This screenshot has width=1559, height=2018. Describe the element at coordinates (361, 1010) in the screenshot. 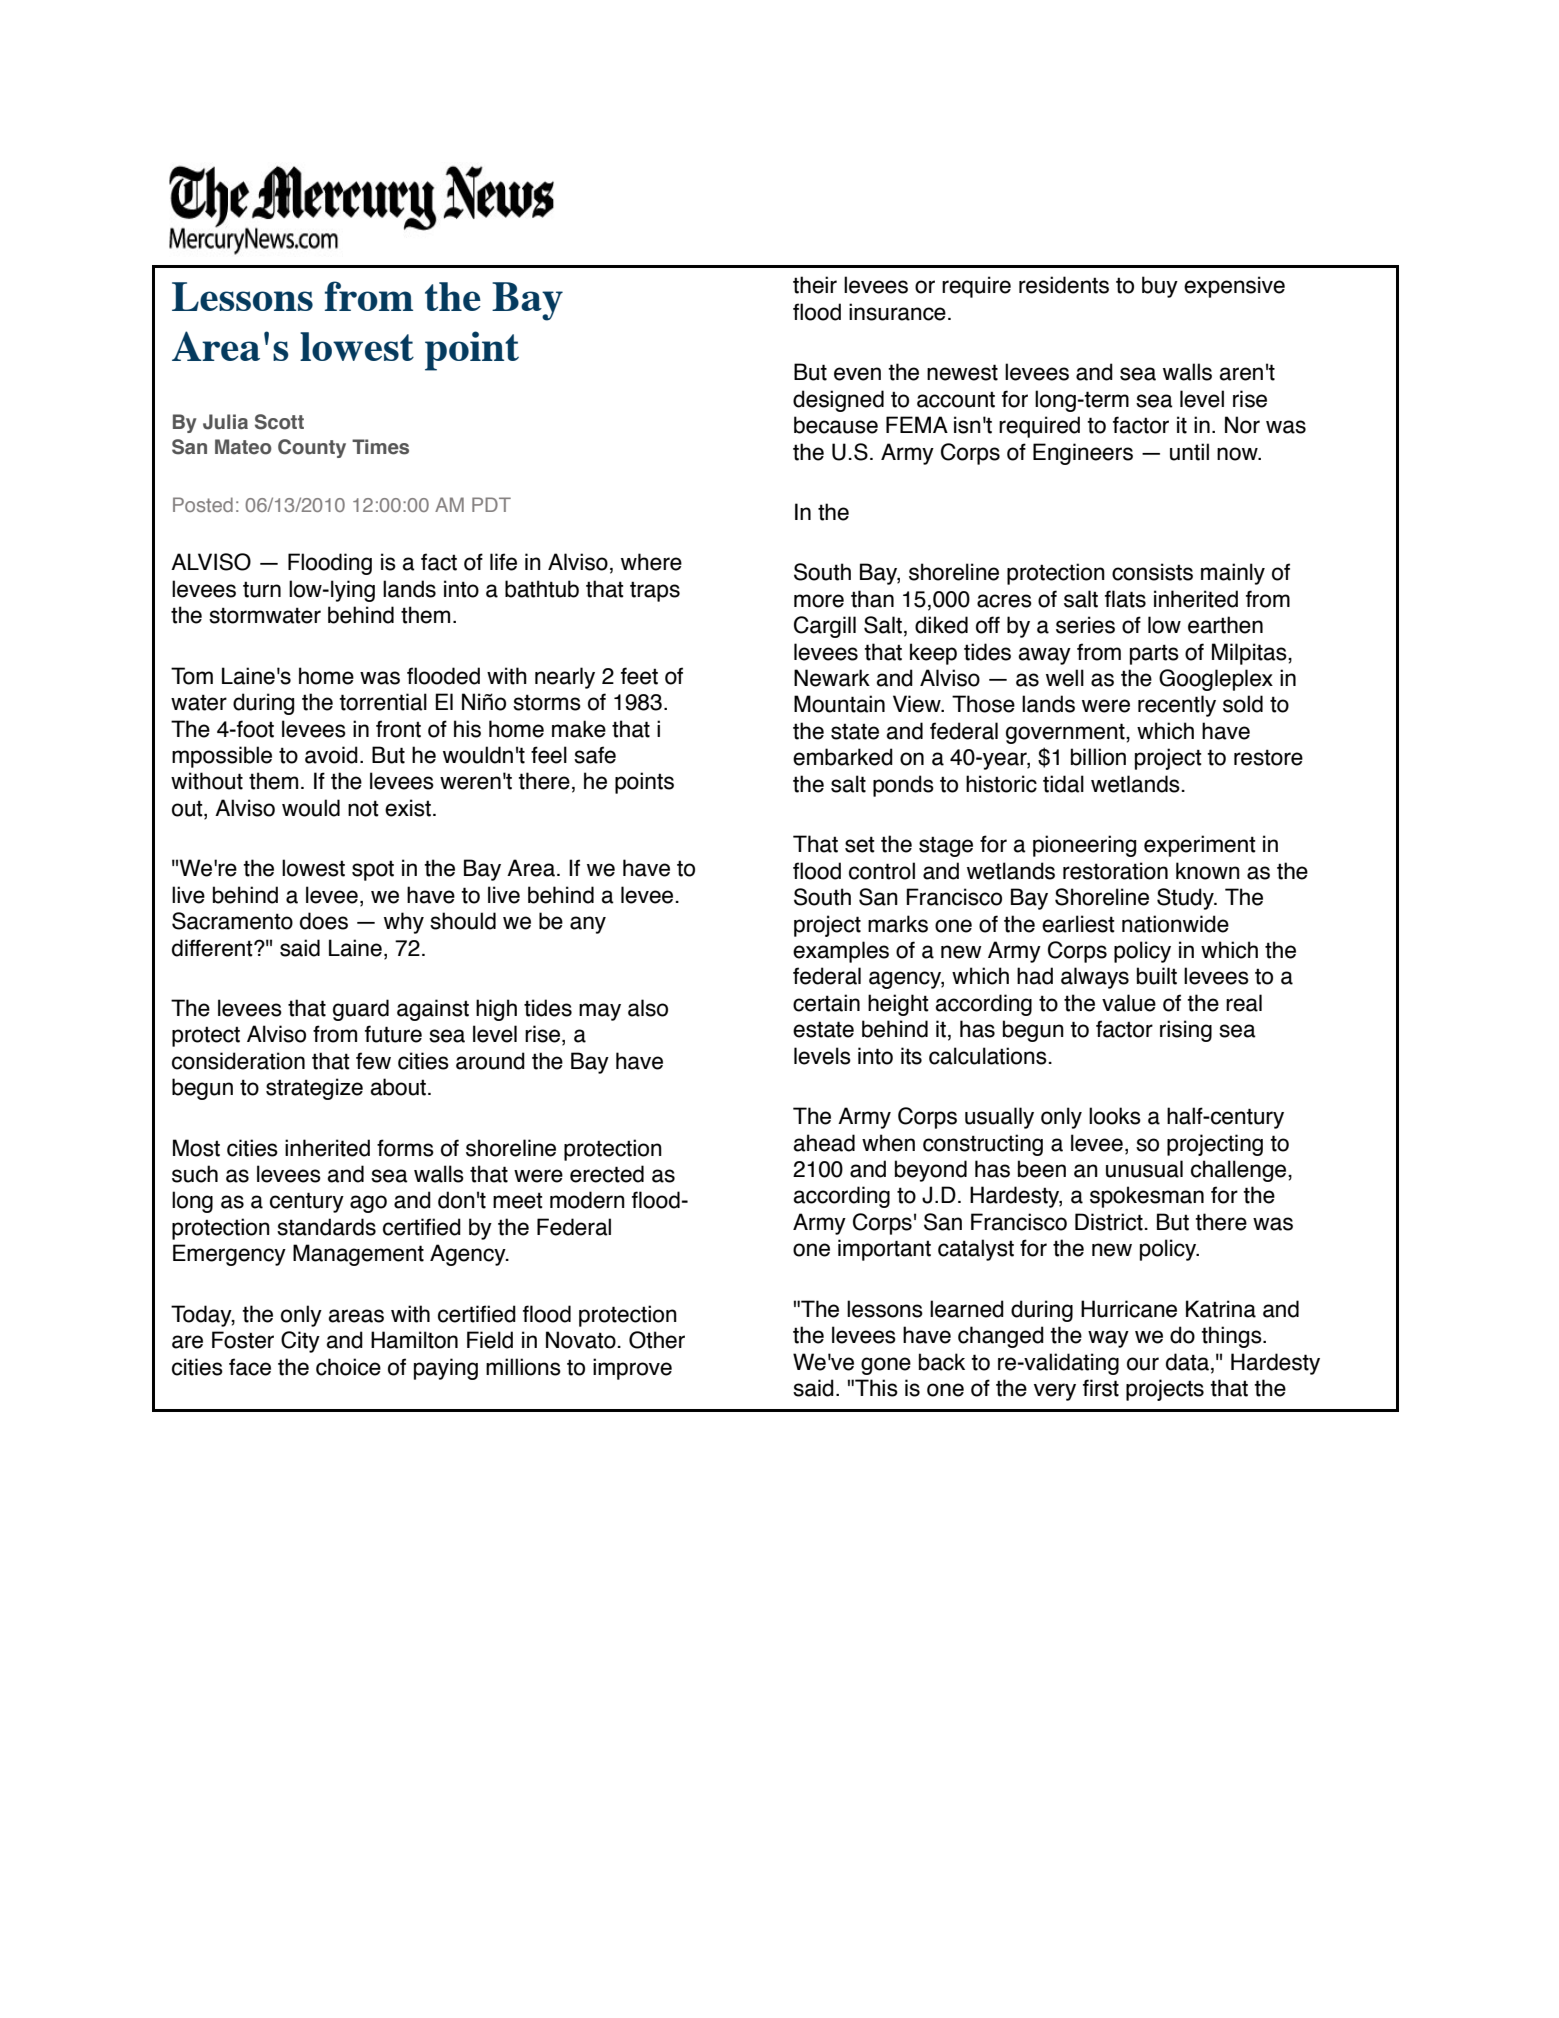

I see `guard` at that location.
